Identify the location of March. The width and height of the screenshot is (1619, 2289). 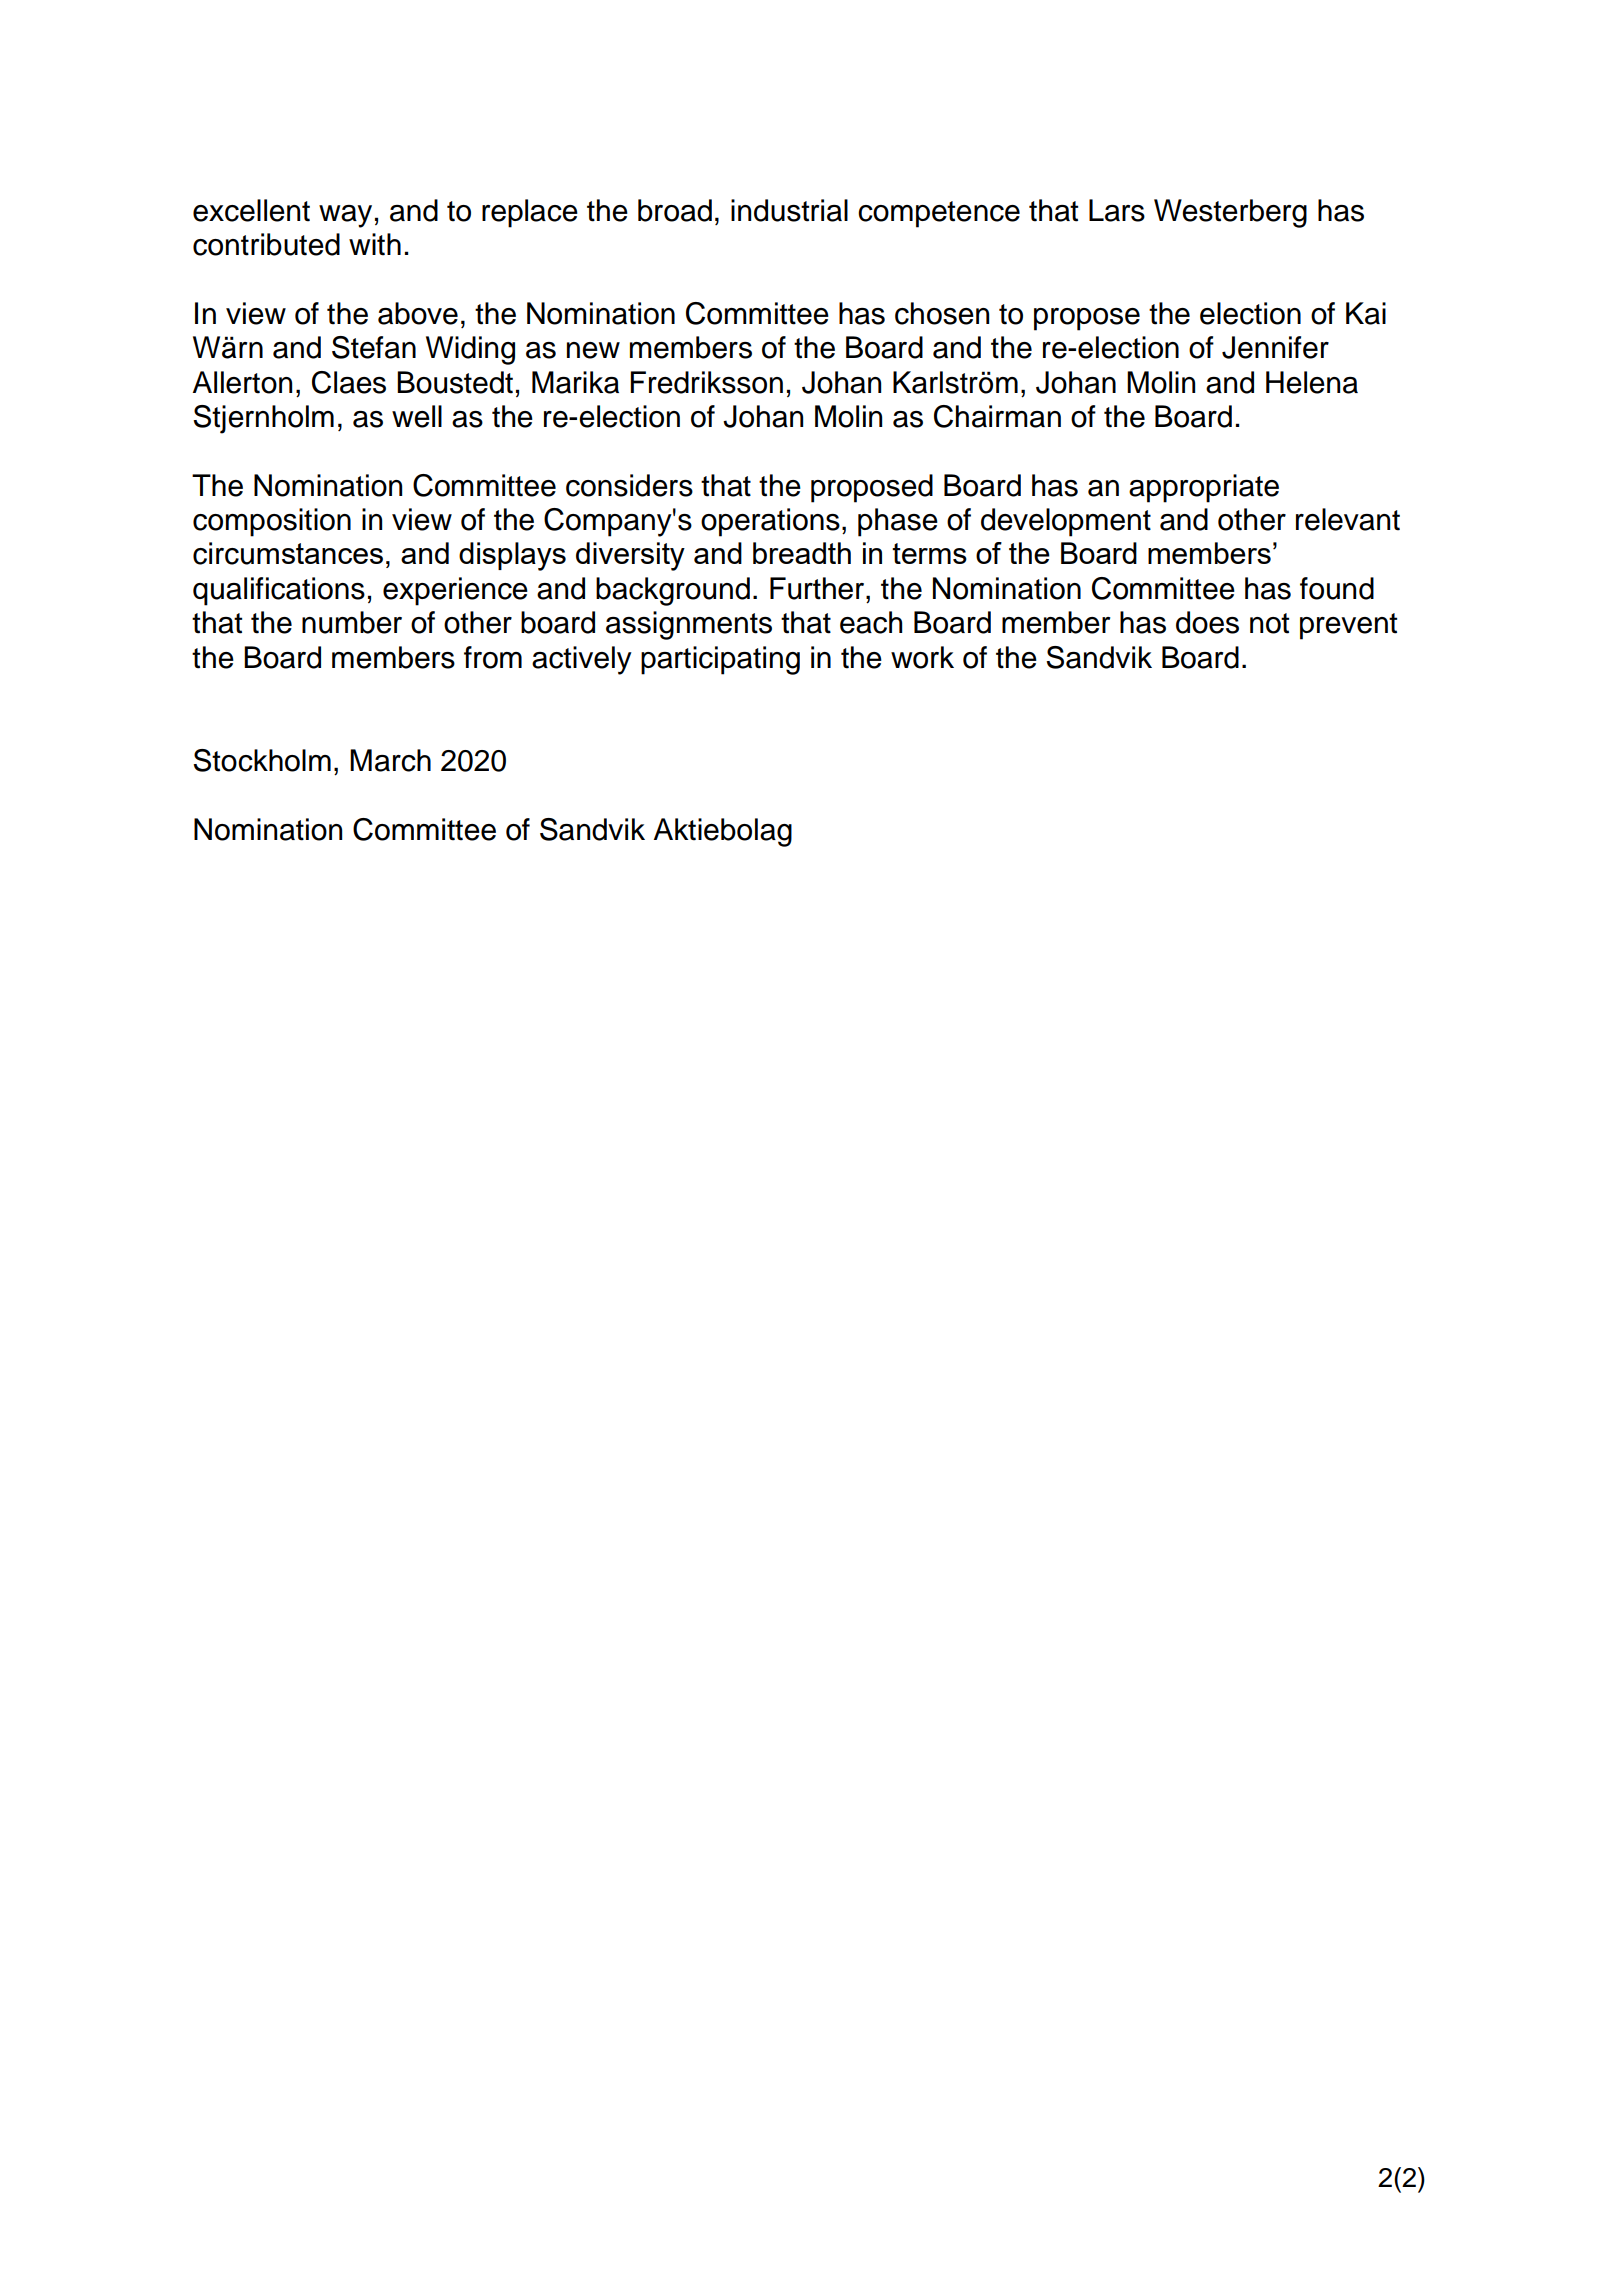
(390, 760).
